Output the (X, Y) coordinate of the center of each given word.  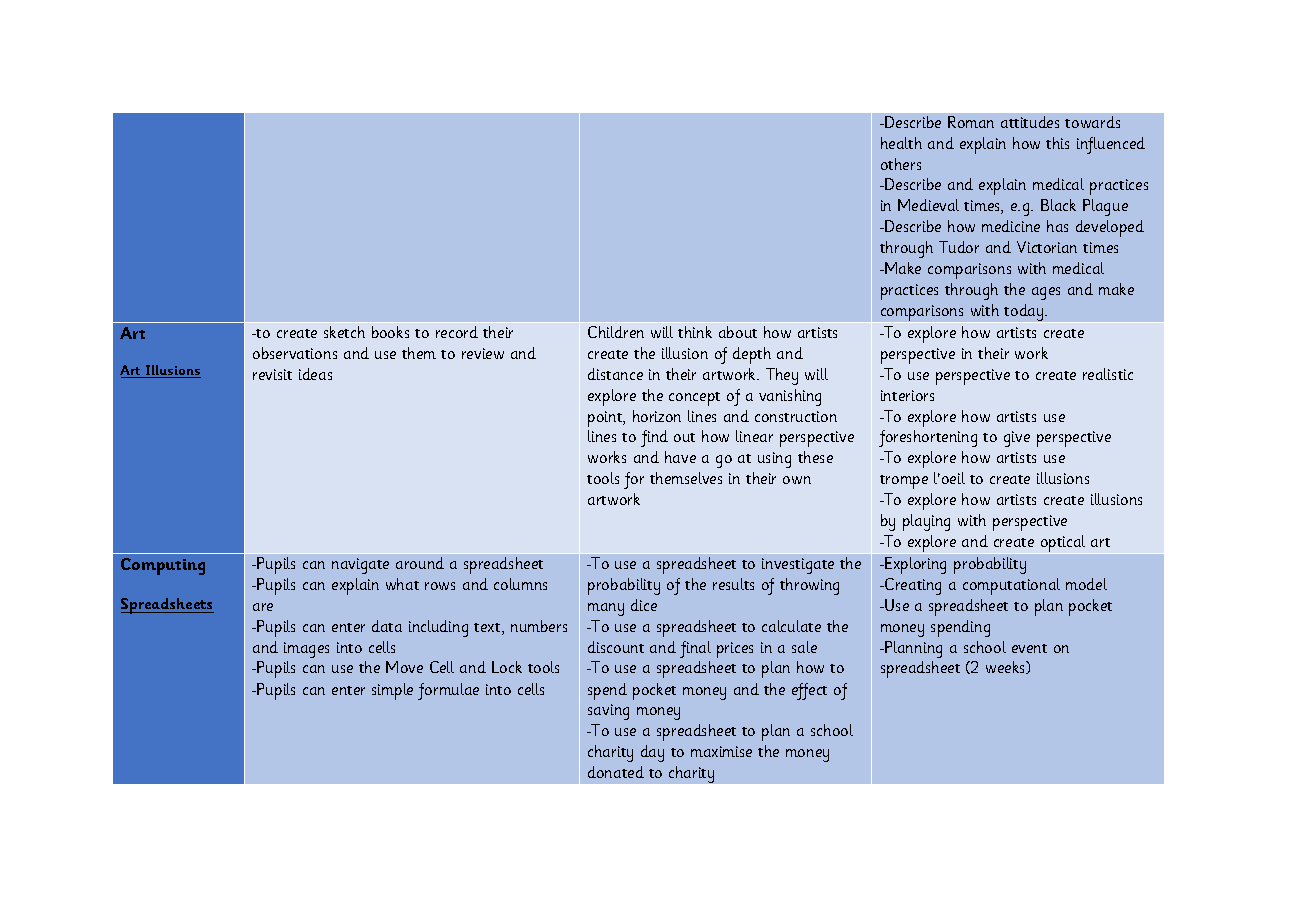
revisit (272, 374)
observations (295, 353)
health (901, 143)
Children (616, 332)
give (1017, 439)
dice (644, 605)
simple (392, 691)
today (1025, 312)
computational (1011, 586)
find (654, 438)
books (390, 332)
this (1057, 143)
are (263, 607)
